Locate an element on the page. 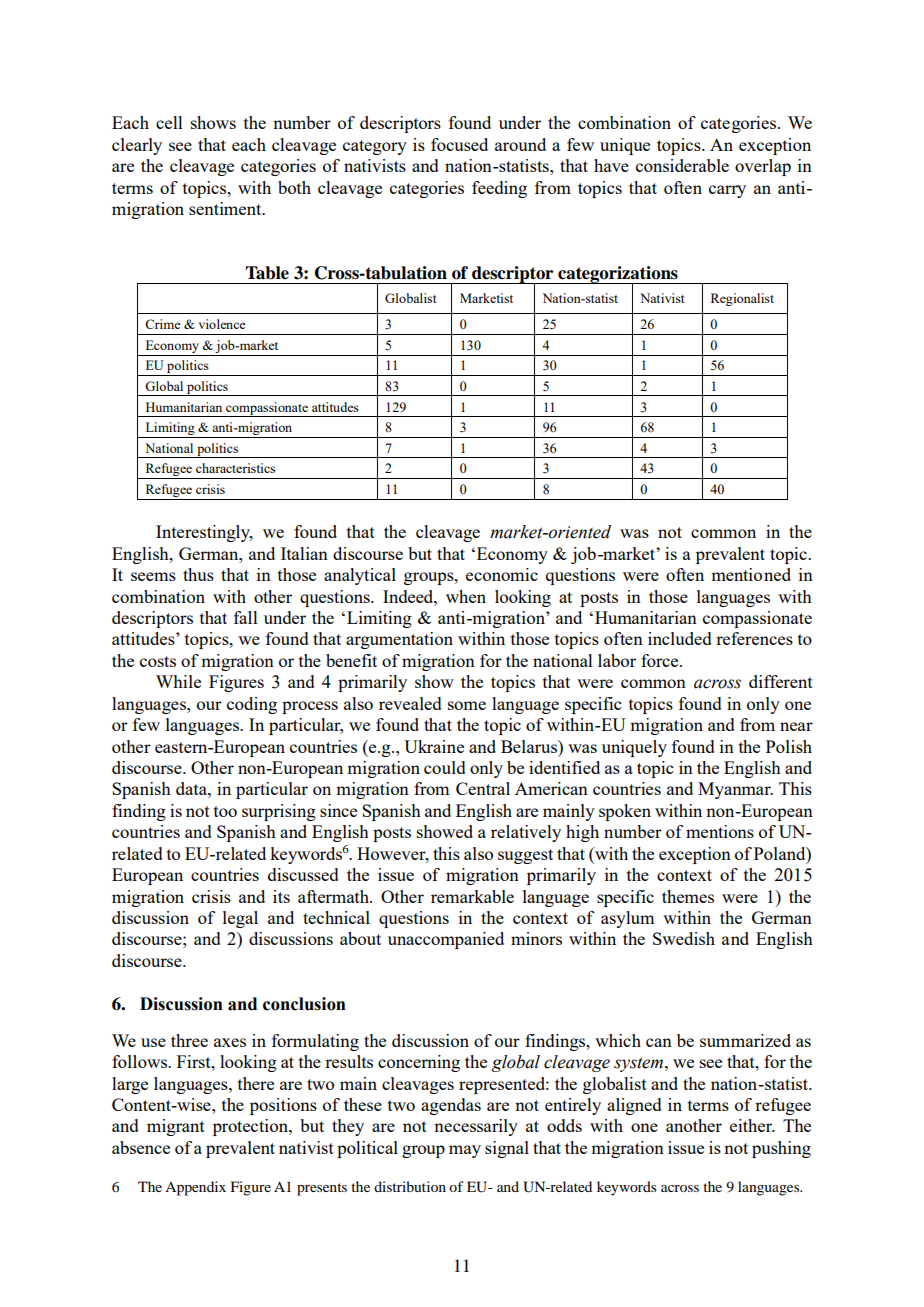 The height and width of the image is (1307, 924). themes is located at coordinates (688, 896).
